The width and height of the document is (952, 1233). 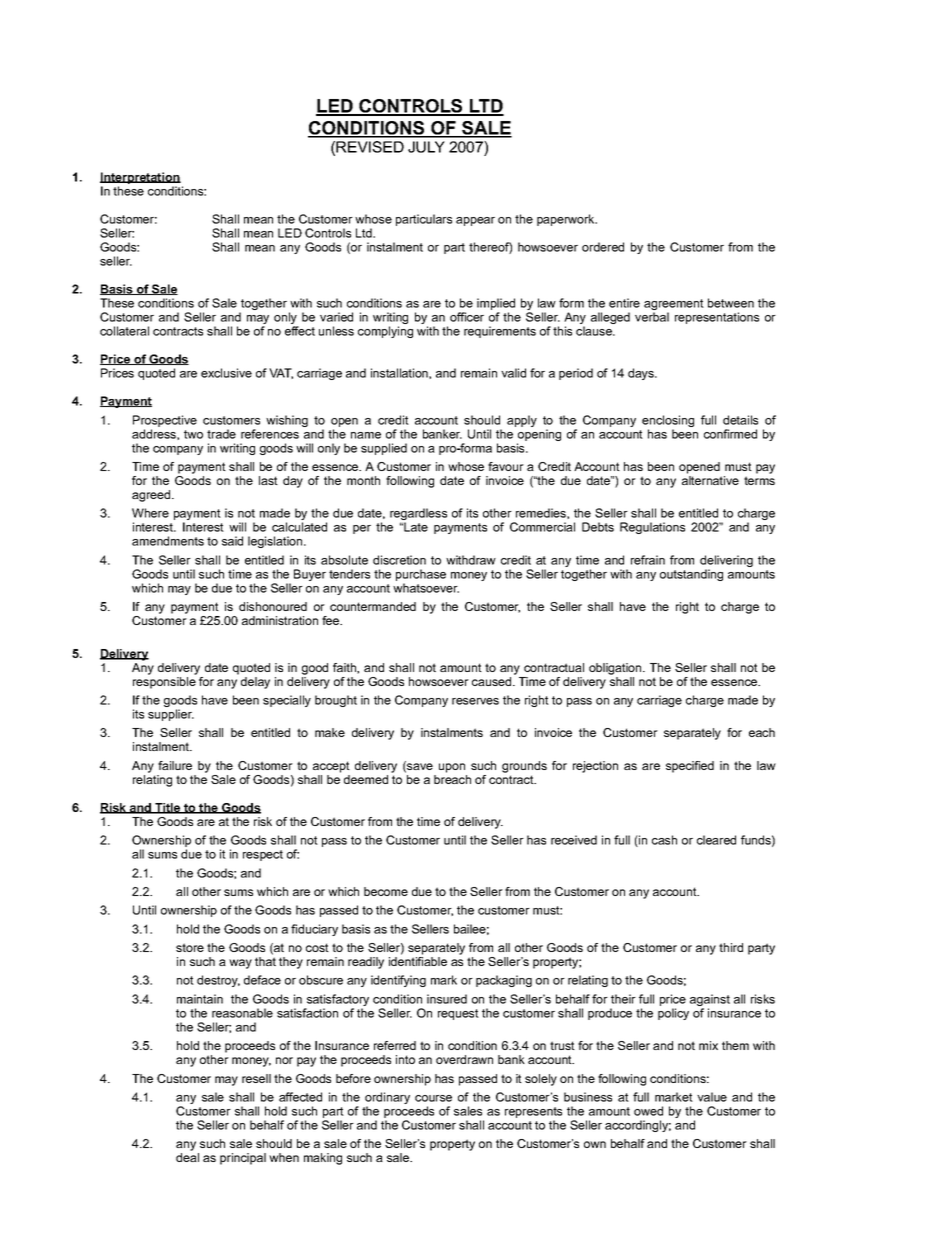 What do you see at coordinates (433, 1098) in the document?
I see `course` at bounding box center [433, 1098].
